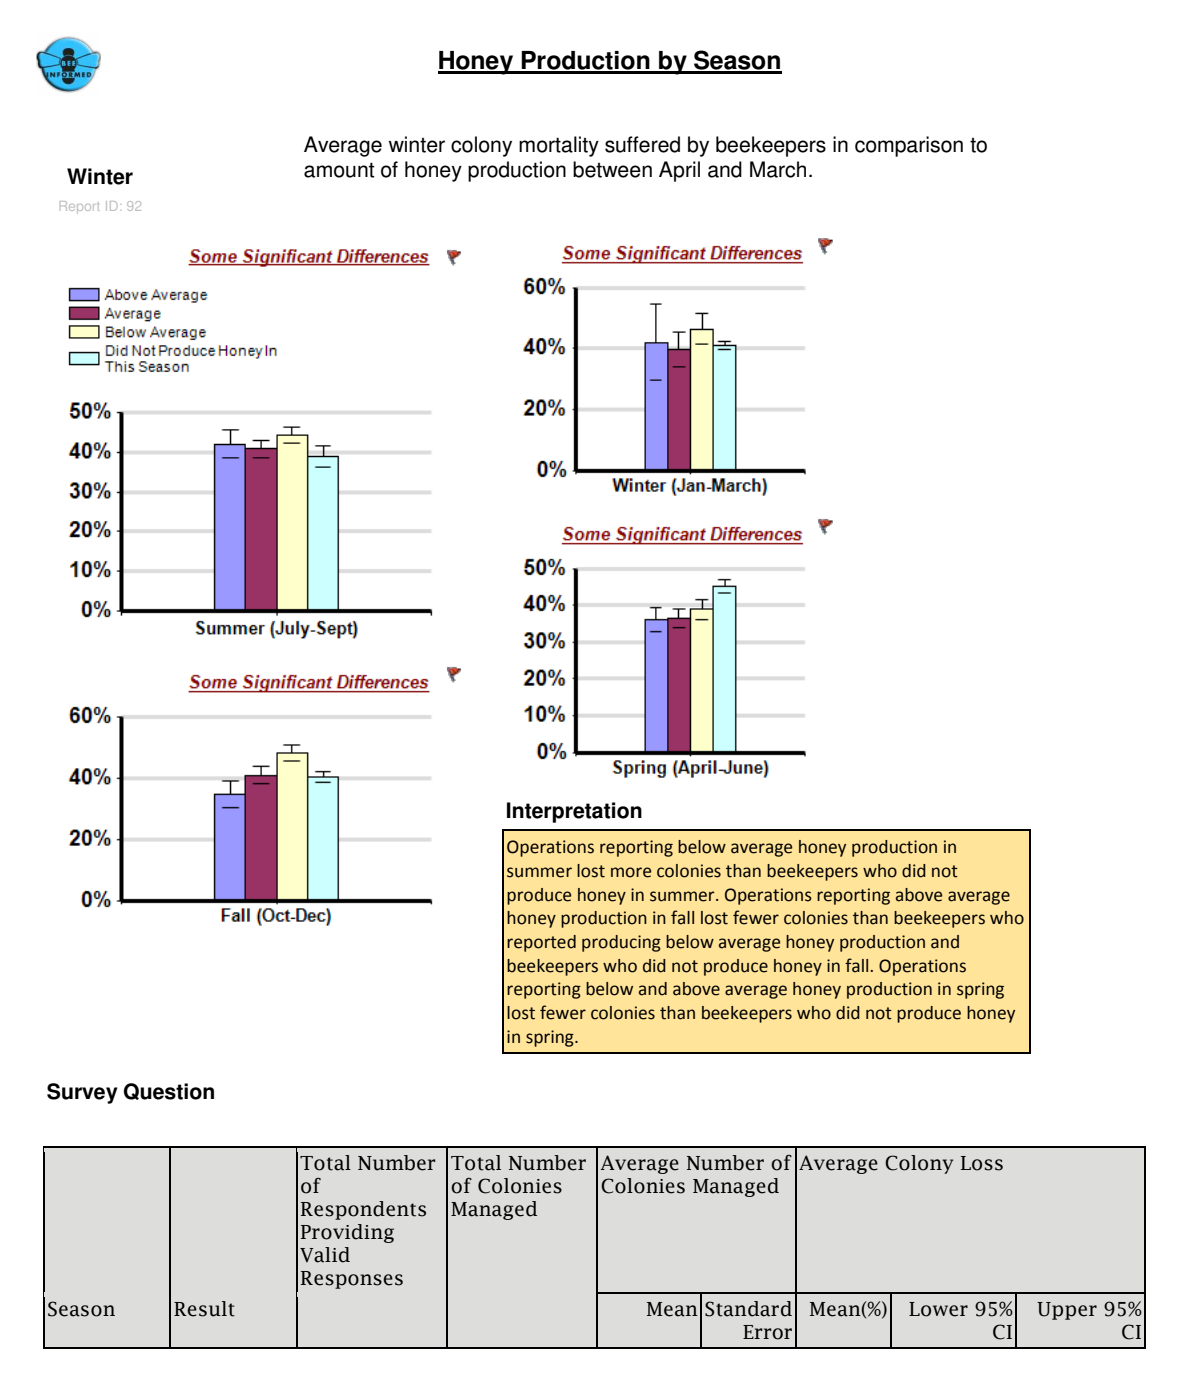 The width and height of the image is (1193, 1400). What do you see at coordinates (339, 170) in the image?
I see `amount` at bounding box center [339, 170].
